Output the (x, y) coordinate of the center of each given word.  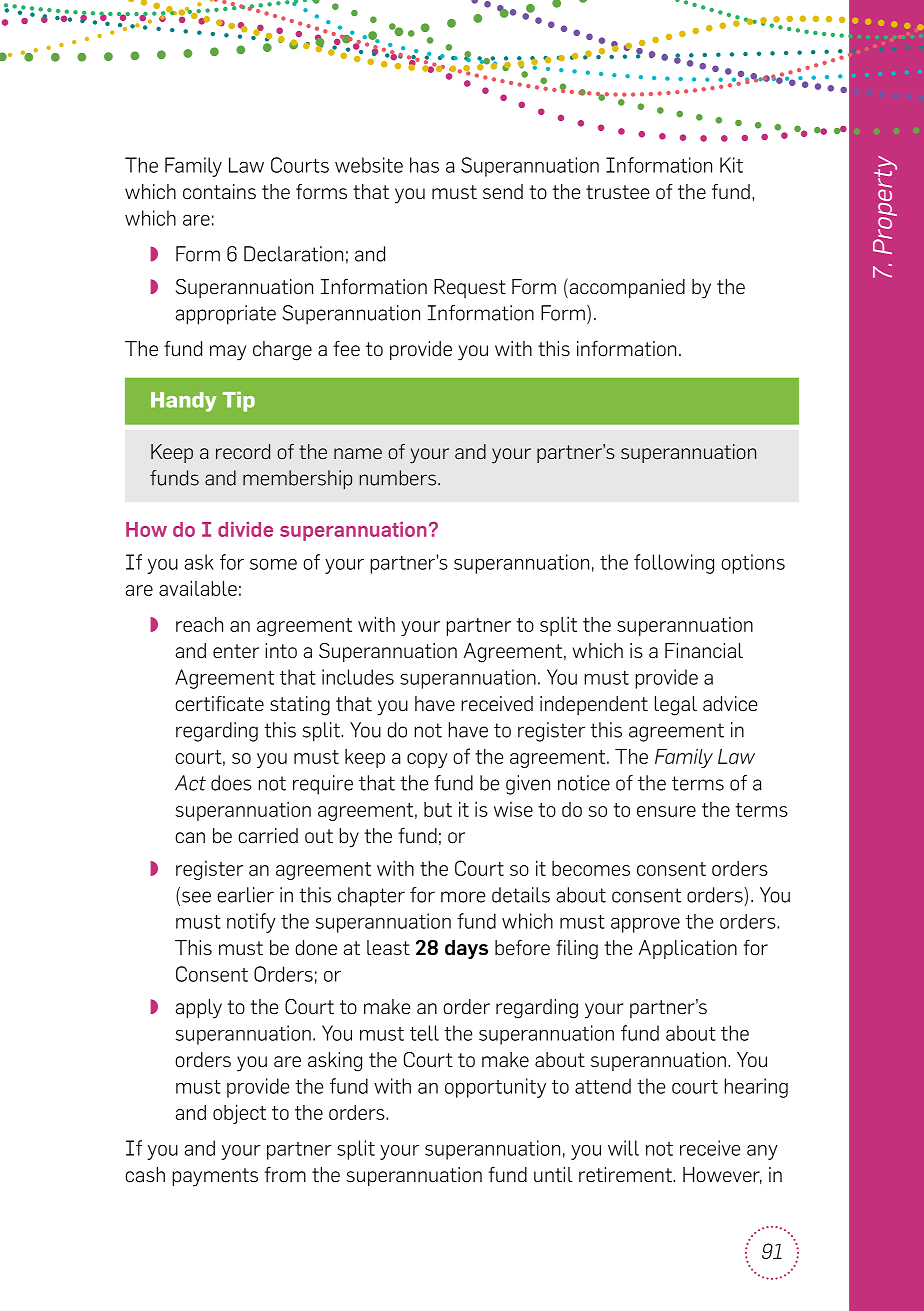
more (463, 897)
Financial (704, 651)
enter (236, 651)
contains (219, 192)
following (674, 564)
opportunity (495, 1088)
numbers (398, 478)
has (424, 165)
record (243, 452)
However (722, 1175)
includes (358, 677)
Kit (731, 165)
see (196, 897)
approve (645, 925)
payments (215, 1177)
